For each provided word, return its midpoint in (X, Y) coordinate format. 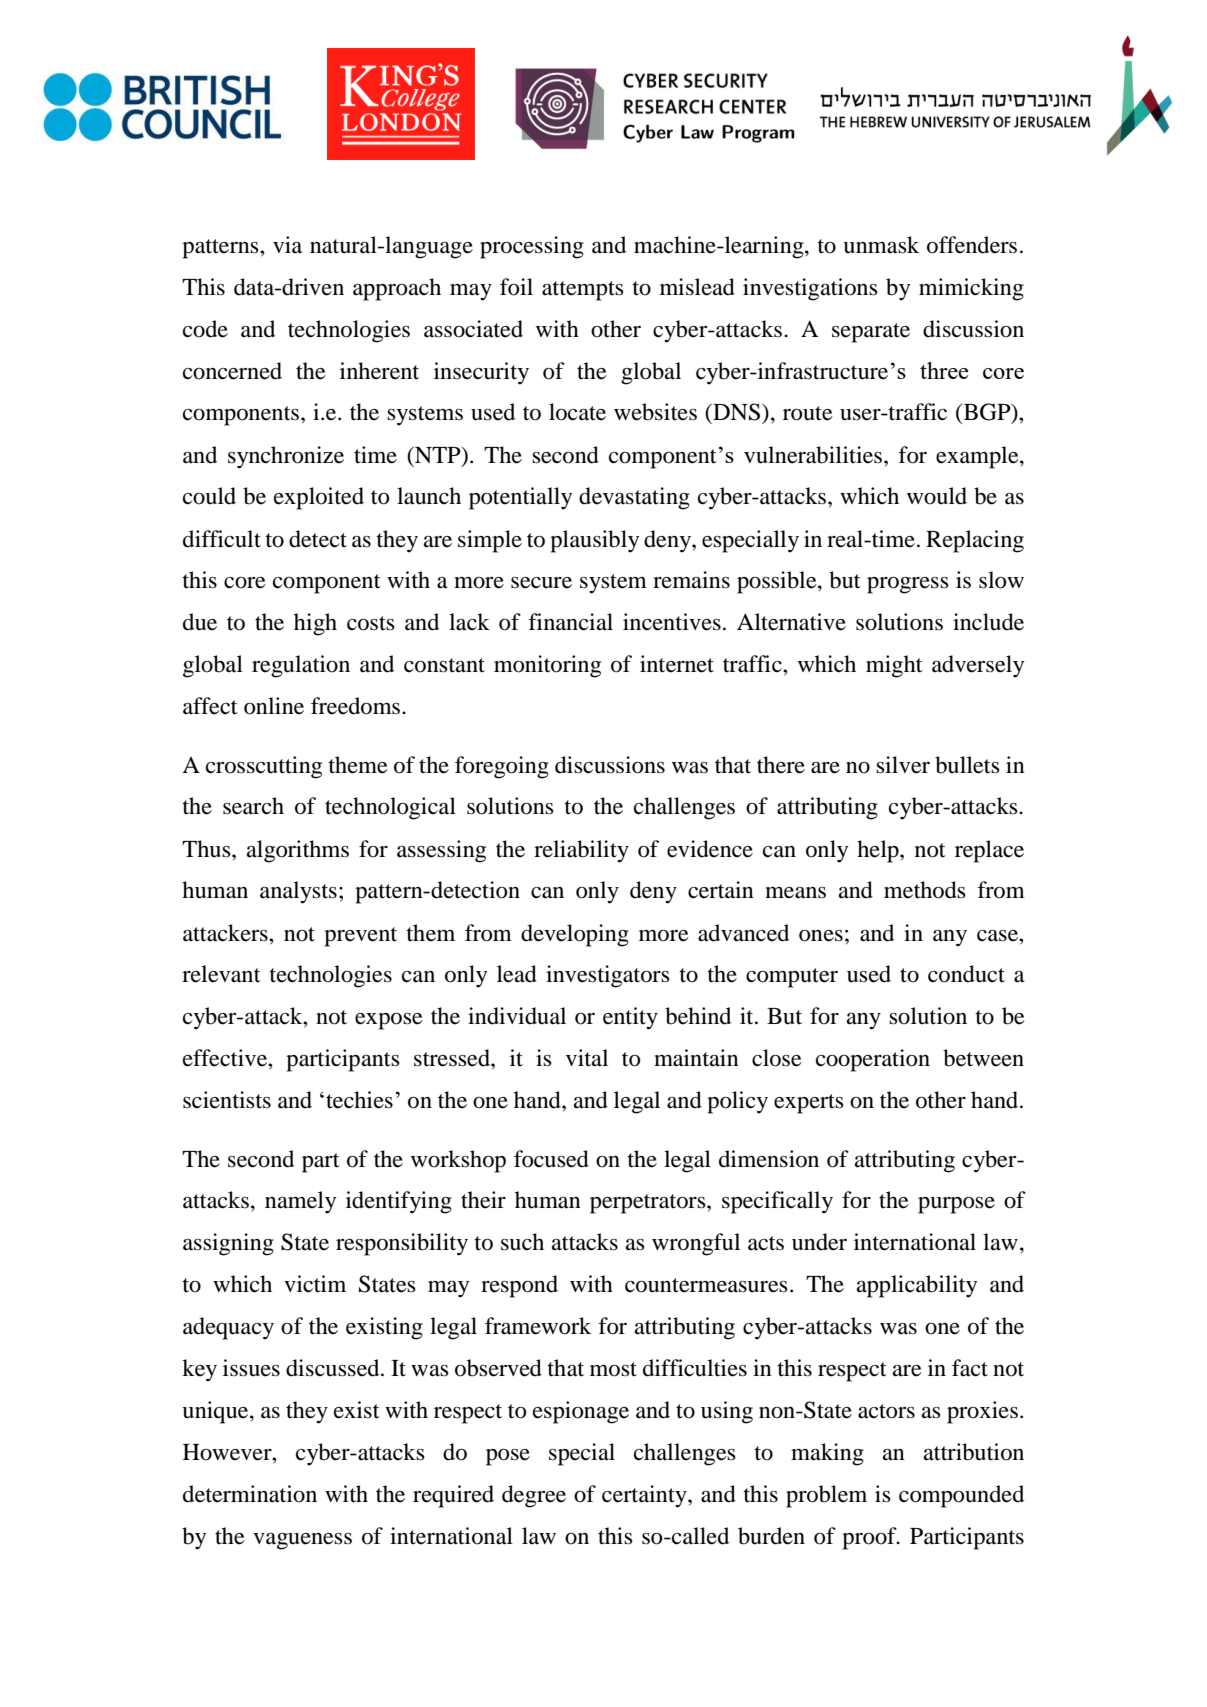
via (287, 245)
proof (870, 1538)
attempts (583, 291)
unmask (881, 245)
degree (534, 1496)
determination (250, 1494)
